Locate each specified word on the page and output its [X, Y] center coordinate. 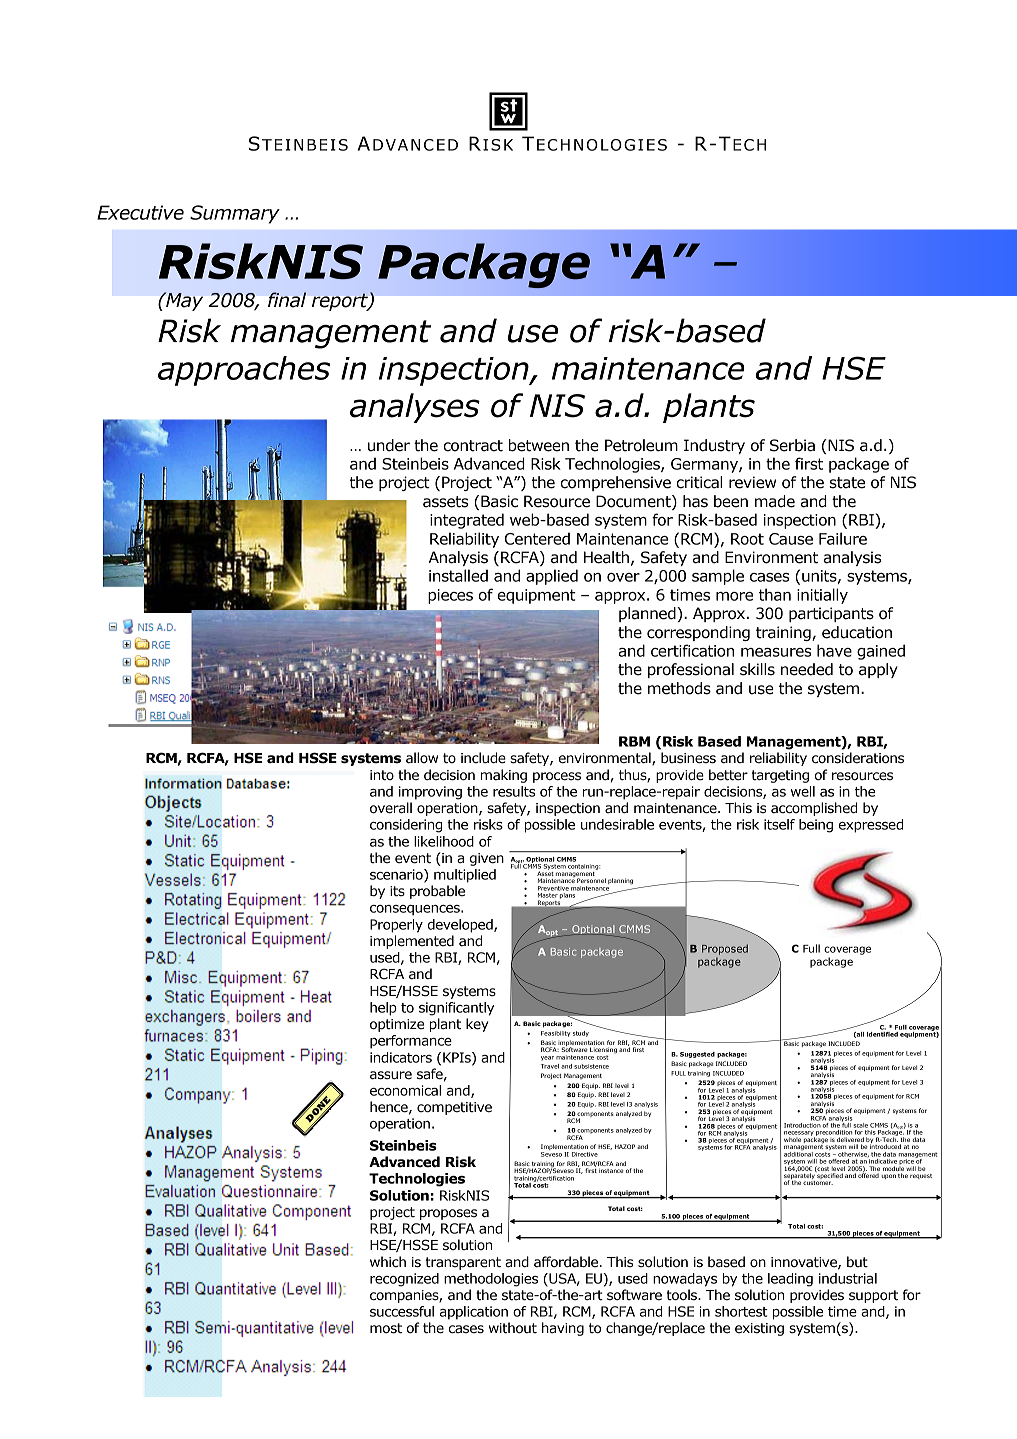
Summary [235, 214]
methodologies [491, 1280]
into [382, 775]
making [504, 776]
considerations [858, 758]
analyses [415, 408]
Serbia [792, 445]
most [386, 1328]
